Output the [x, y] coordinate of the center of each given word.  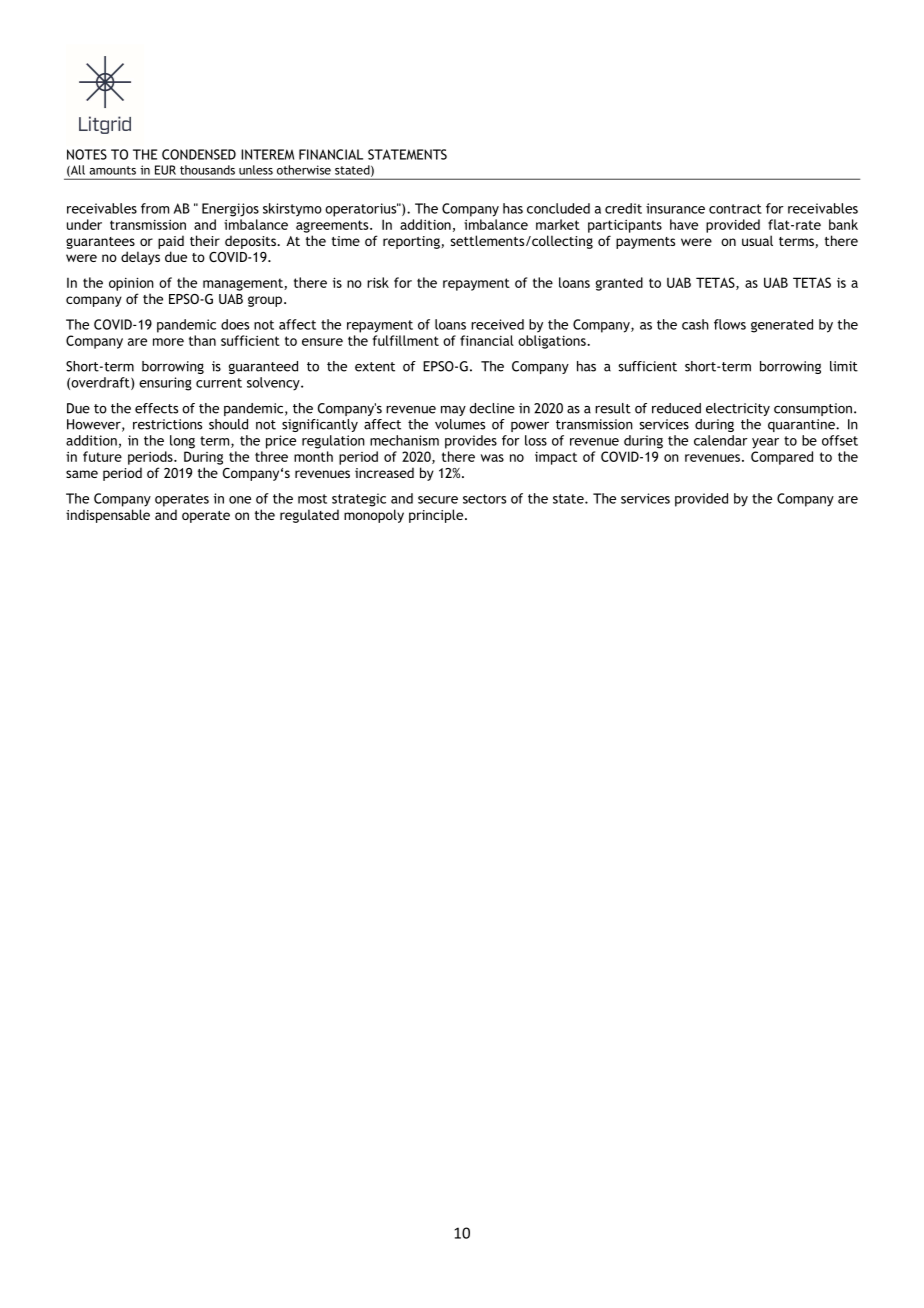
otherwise [304, 170]
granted [619, 284]
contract [735, 209]
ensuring [165, 384]
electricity [738, 409]
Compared [782, 458]
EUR [165, 170]
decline [492, 408]
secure [438, 500]
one [240, 500]
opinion [131, 284]
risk [378, 282]
